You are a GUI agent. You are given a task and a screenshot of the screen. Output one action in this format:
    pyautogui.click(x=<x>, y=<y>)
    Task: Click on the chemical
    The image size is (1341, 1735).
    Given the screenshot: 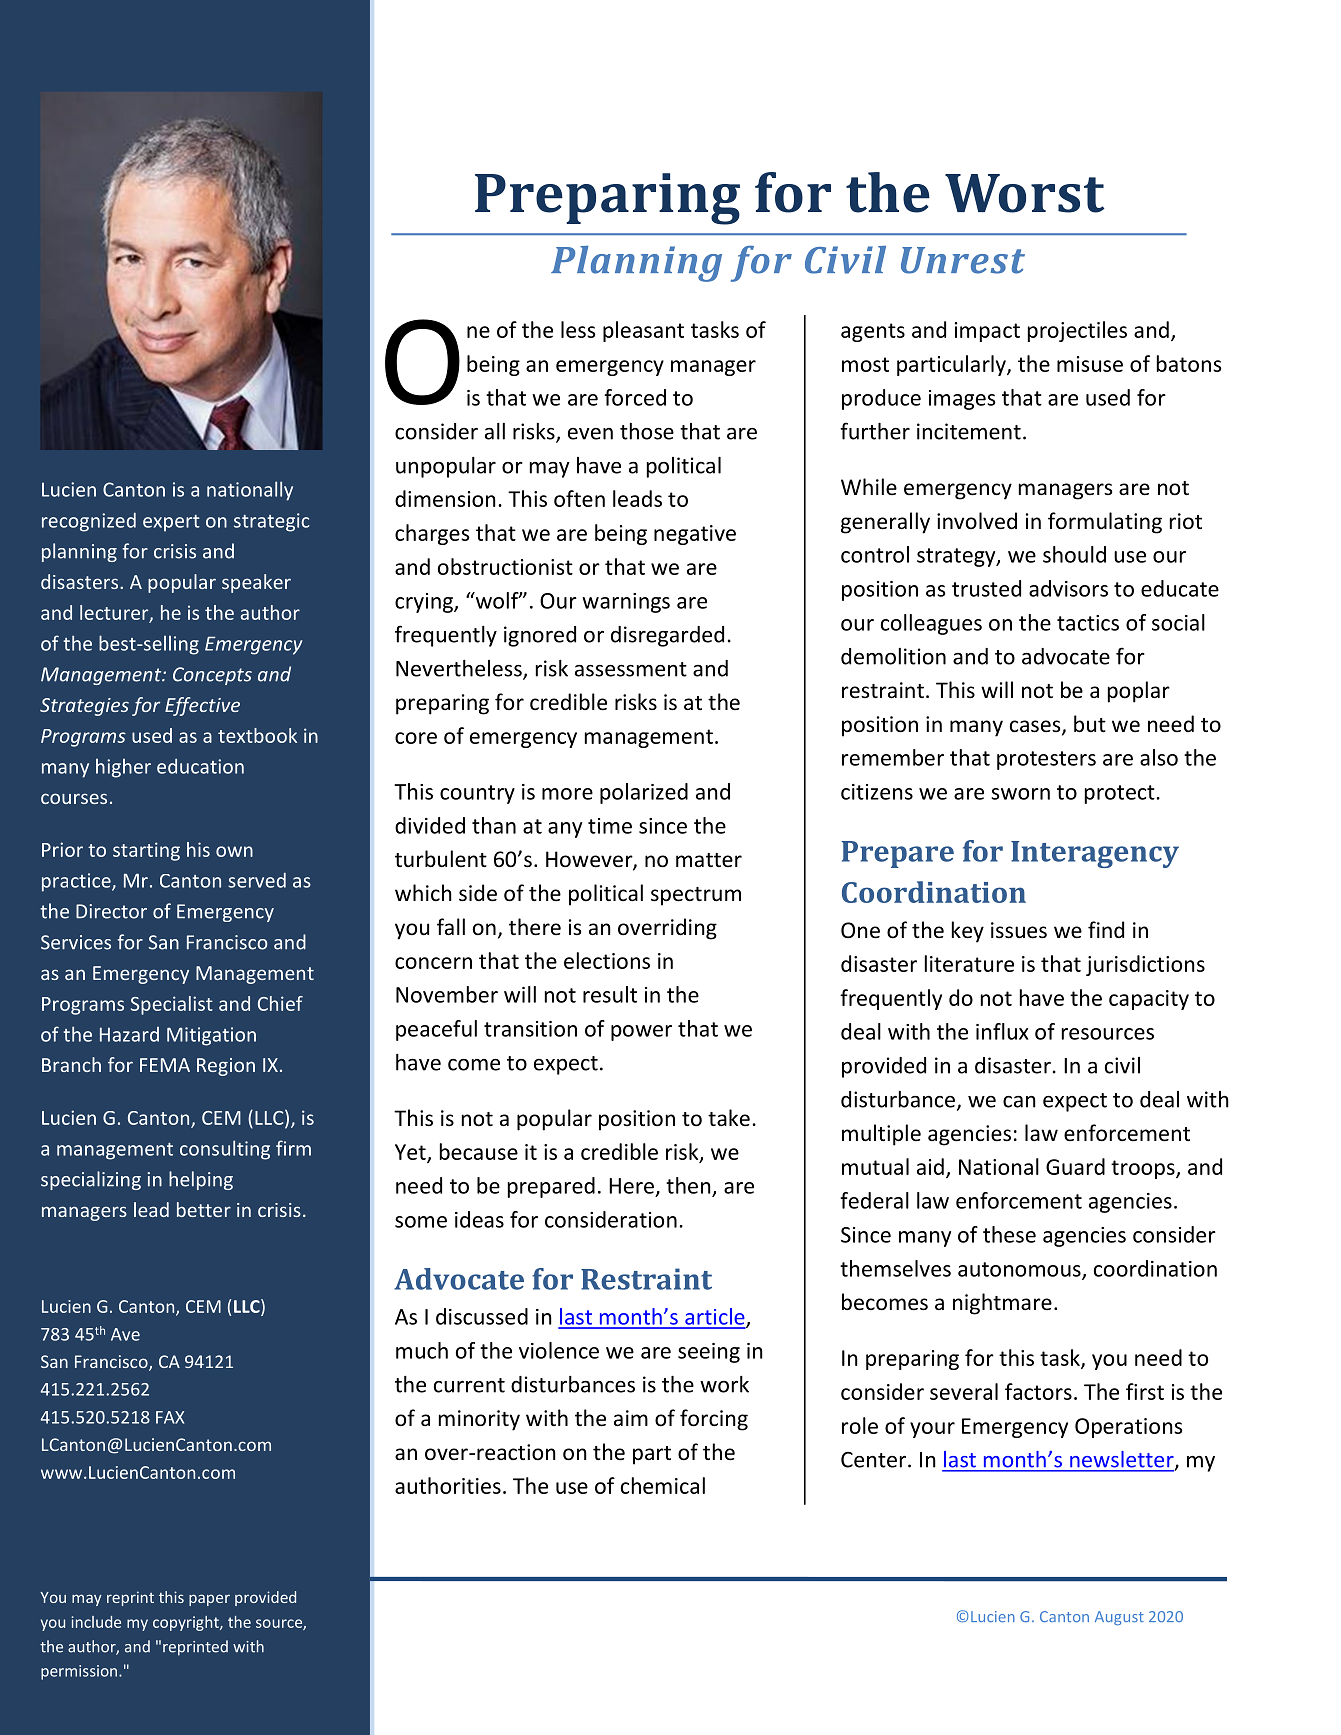 What is the action you would take?
    pyautogui.click(x=663, y=1485)
